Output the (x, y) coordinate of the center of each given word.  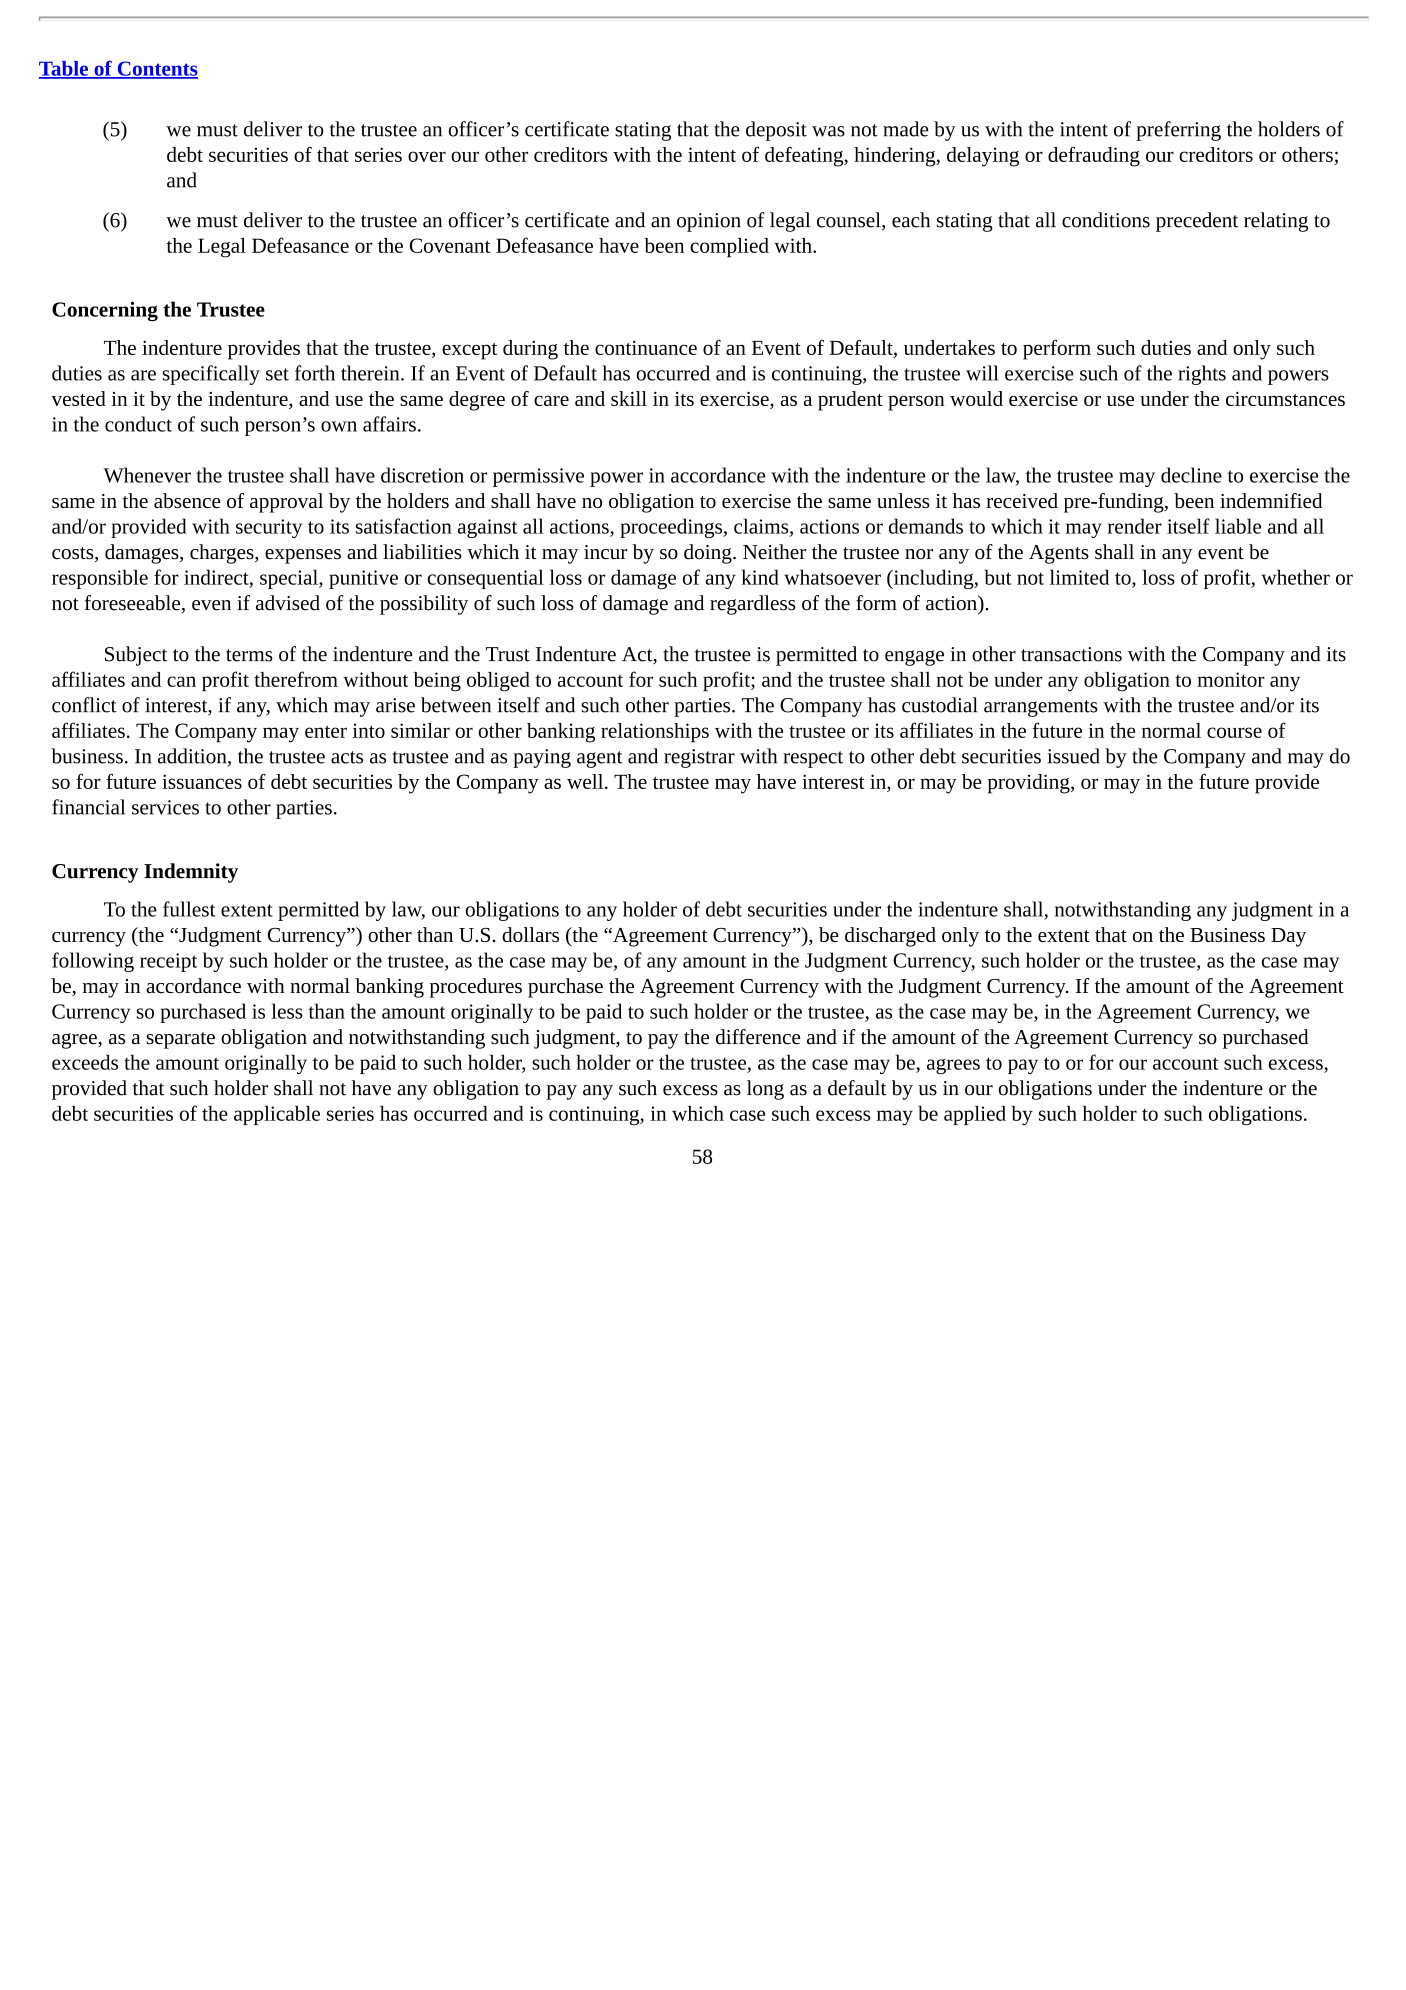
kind (760, 577)
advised (288, 603)
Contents (156, 69)
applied (975, 1115)
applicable (277, 1115)
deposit (776, 131)
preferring (1178, 131)
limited (1079, 577)
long (765, 1090)
